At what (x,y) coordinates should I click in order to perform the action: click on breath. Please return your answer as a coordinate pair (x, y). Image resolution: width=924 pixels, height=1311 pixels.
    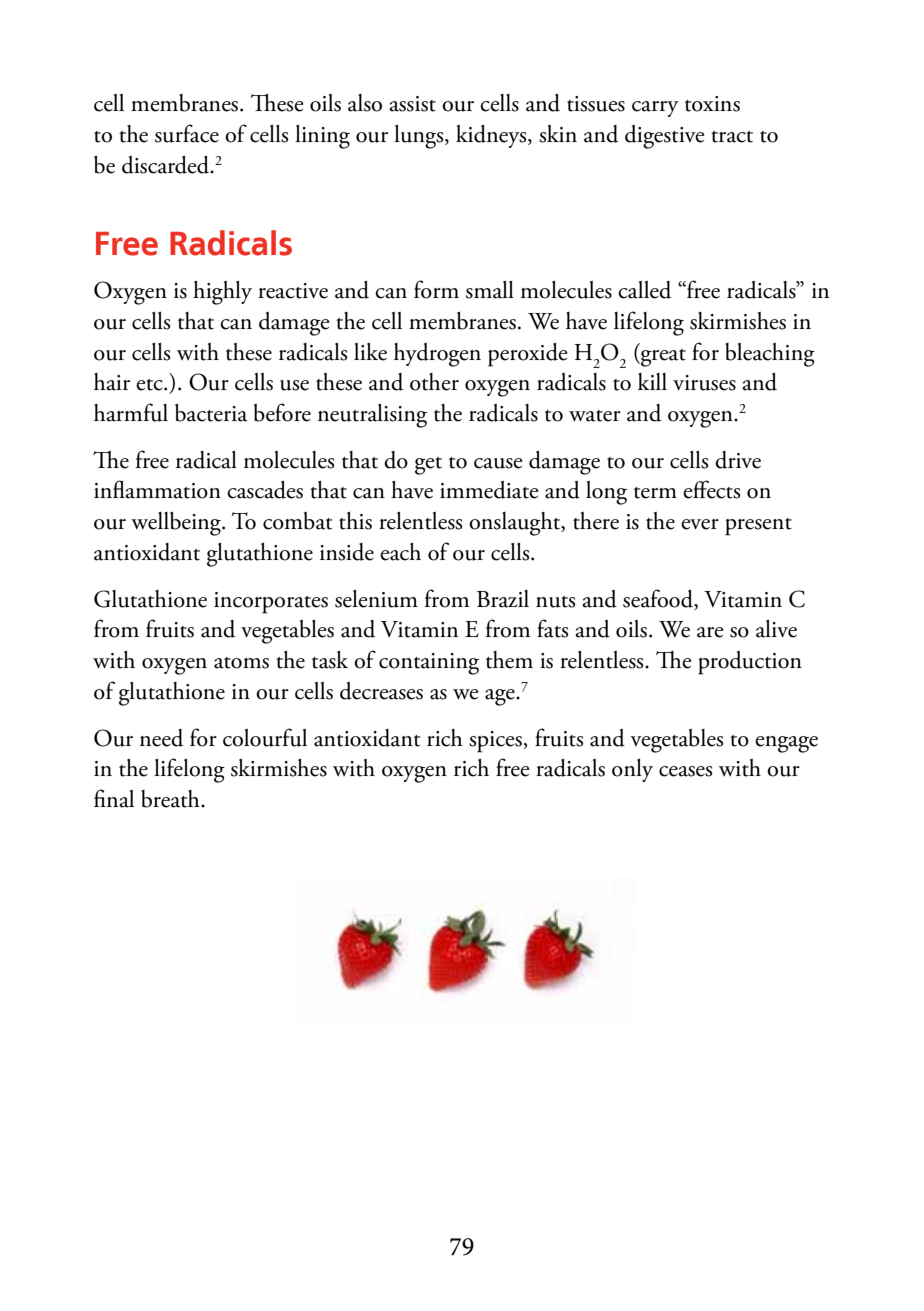
    Looking at the image, I should click on (171, 799).
